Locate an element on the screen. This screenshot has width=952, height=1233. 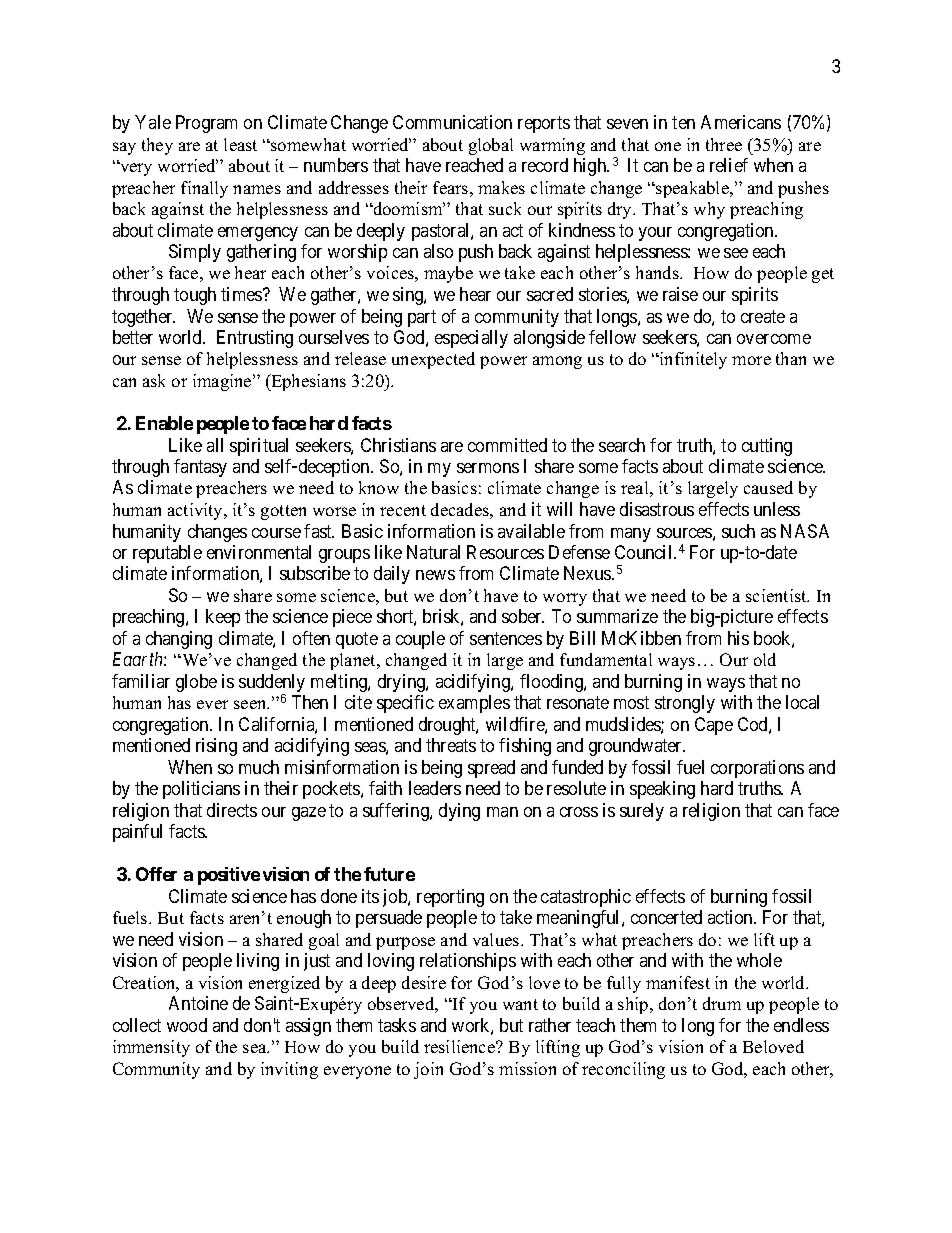
more is located at coordinates (751, 360).
